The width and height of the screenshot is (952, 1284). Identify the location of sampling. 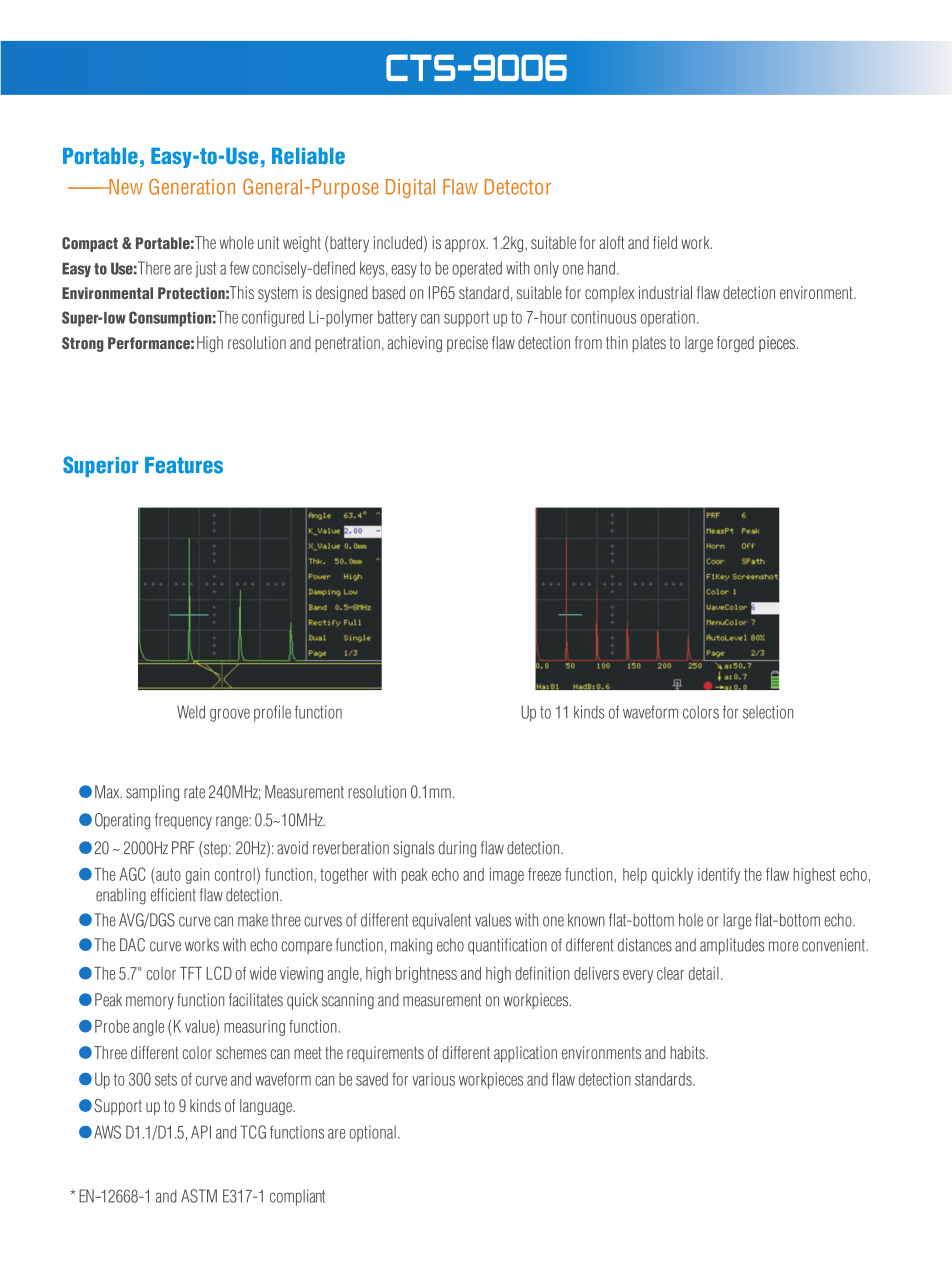
(152, 793).
